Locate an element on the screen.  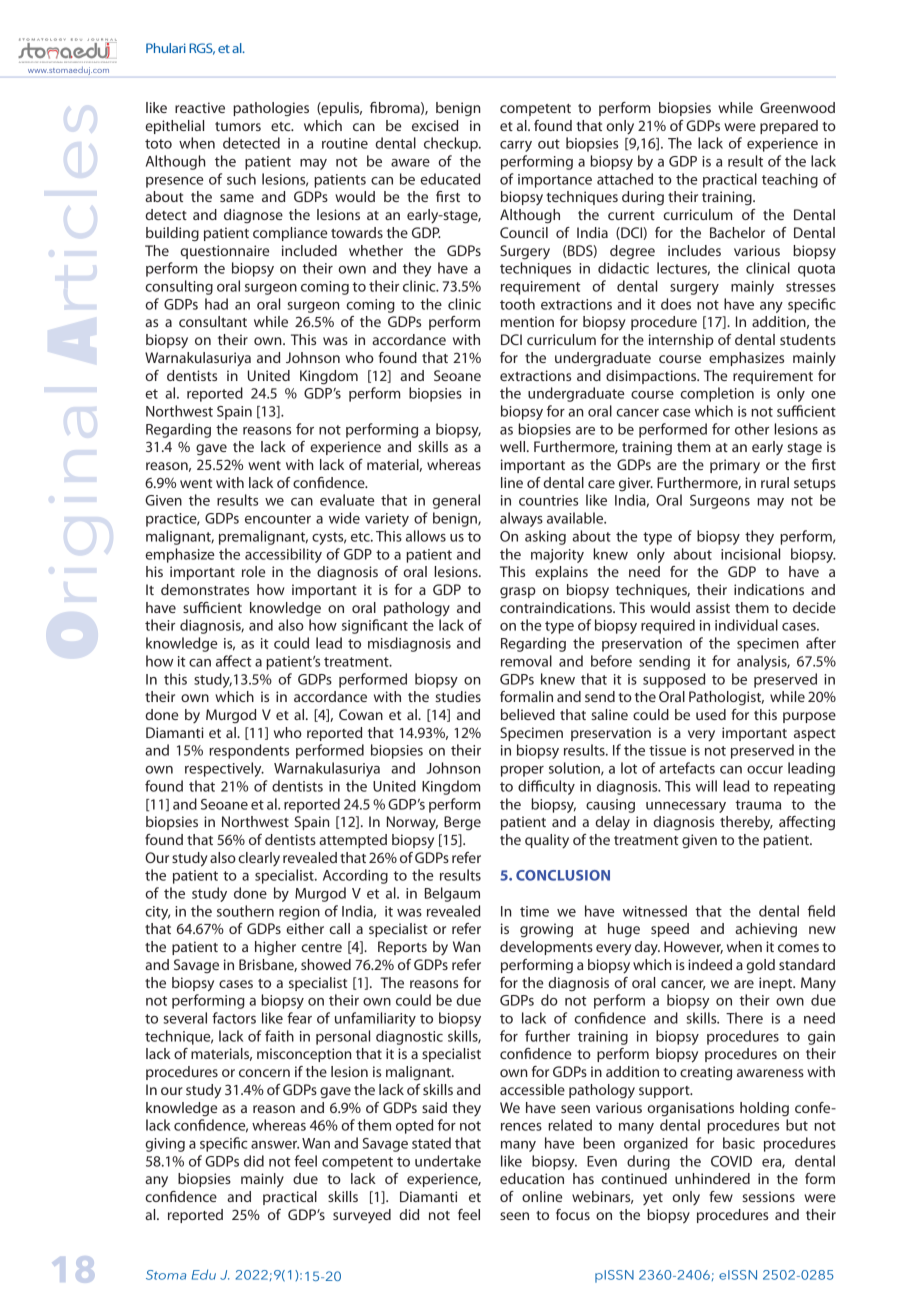
tumors is located at coordinates (238, 126).
